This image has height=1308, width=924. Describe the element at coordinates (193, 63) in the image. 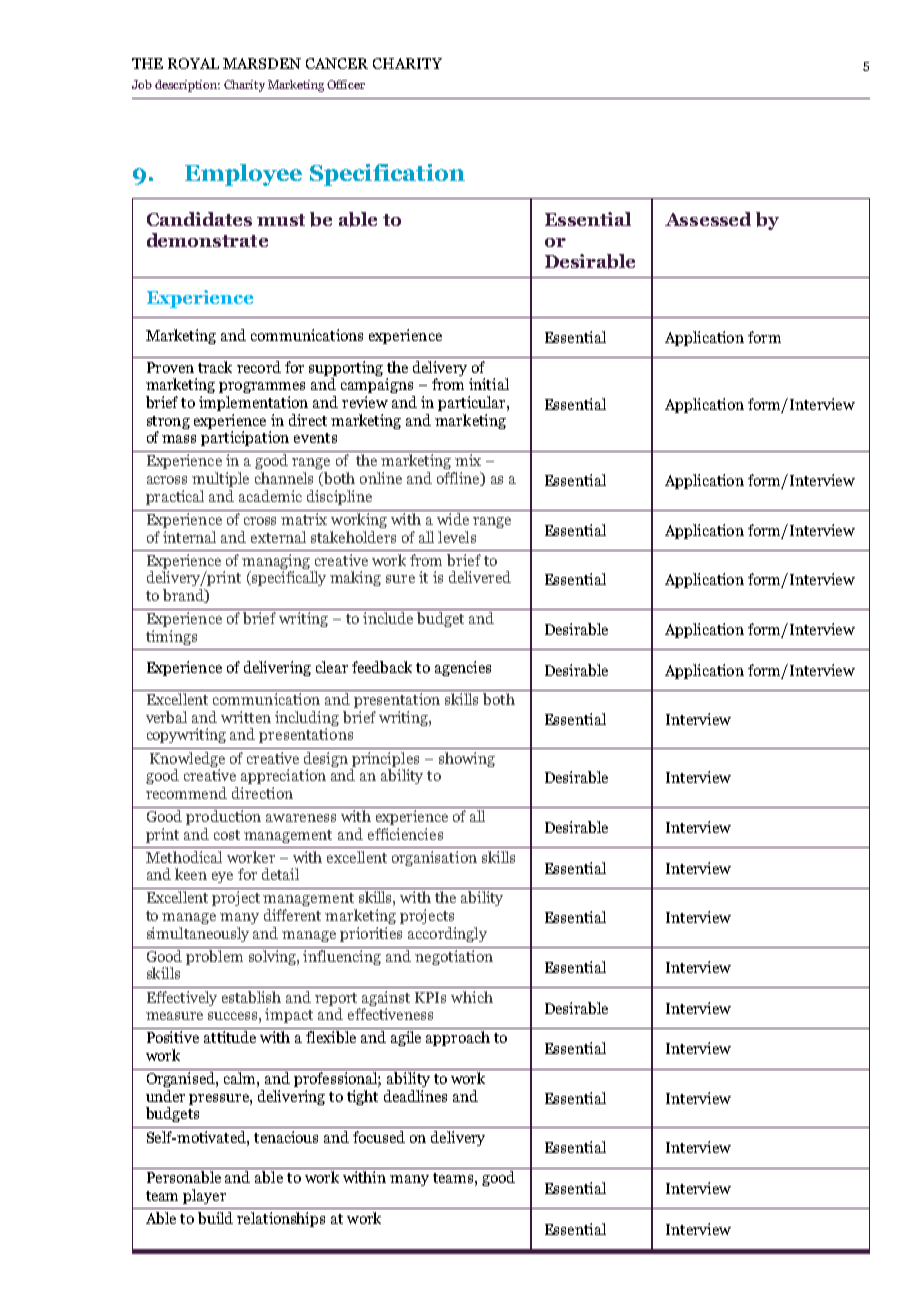

I see `ROYAL` at that location.
